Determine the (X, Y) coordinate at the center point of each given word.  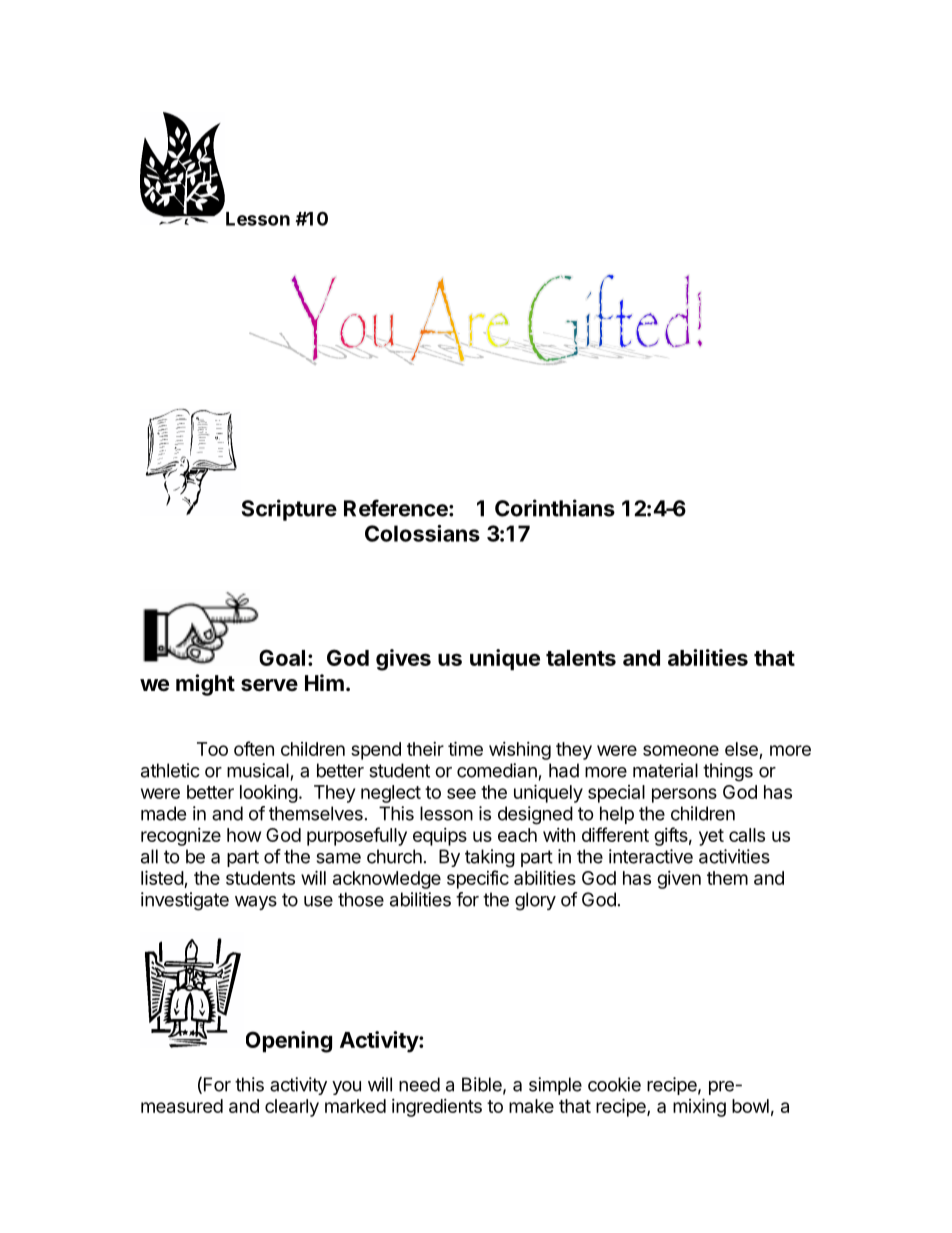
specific (478, 879)
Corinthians (555, 508)
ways (256, 903)
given (679, 880)
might (205, 685)
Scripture (289, 510)
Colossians (422, 533)
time (465, 748)
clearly (292, 1108)
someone (681, 750)
